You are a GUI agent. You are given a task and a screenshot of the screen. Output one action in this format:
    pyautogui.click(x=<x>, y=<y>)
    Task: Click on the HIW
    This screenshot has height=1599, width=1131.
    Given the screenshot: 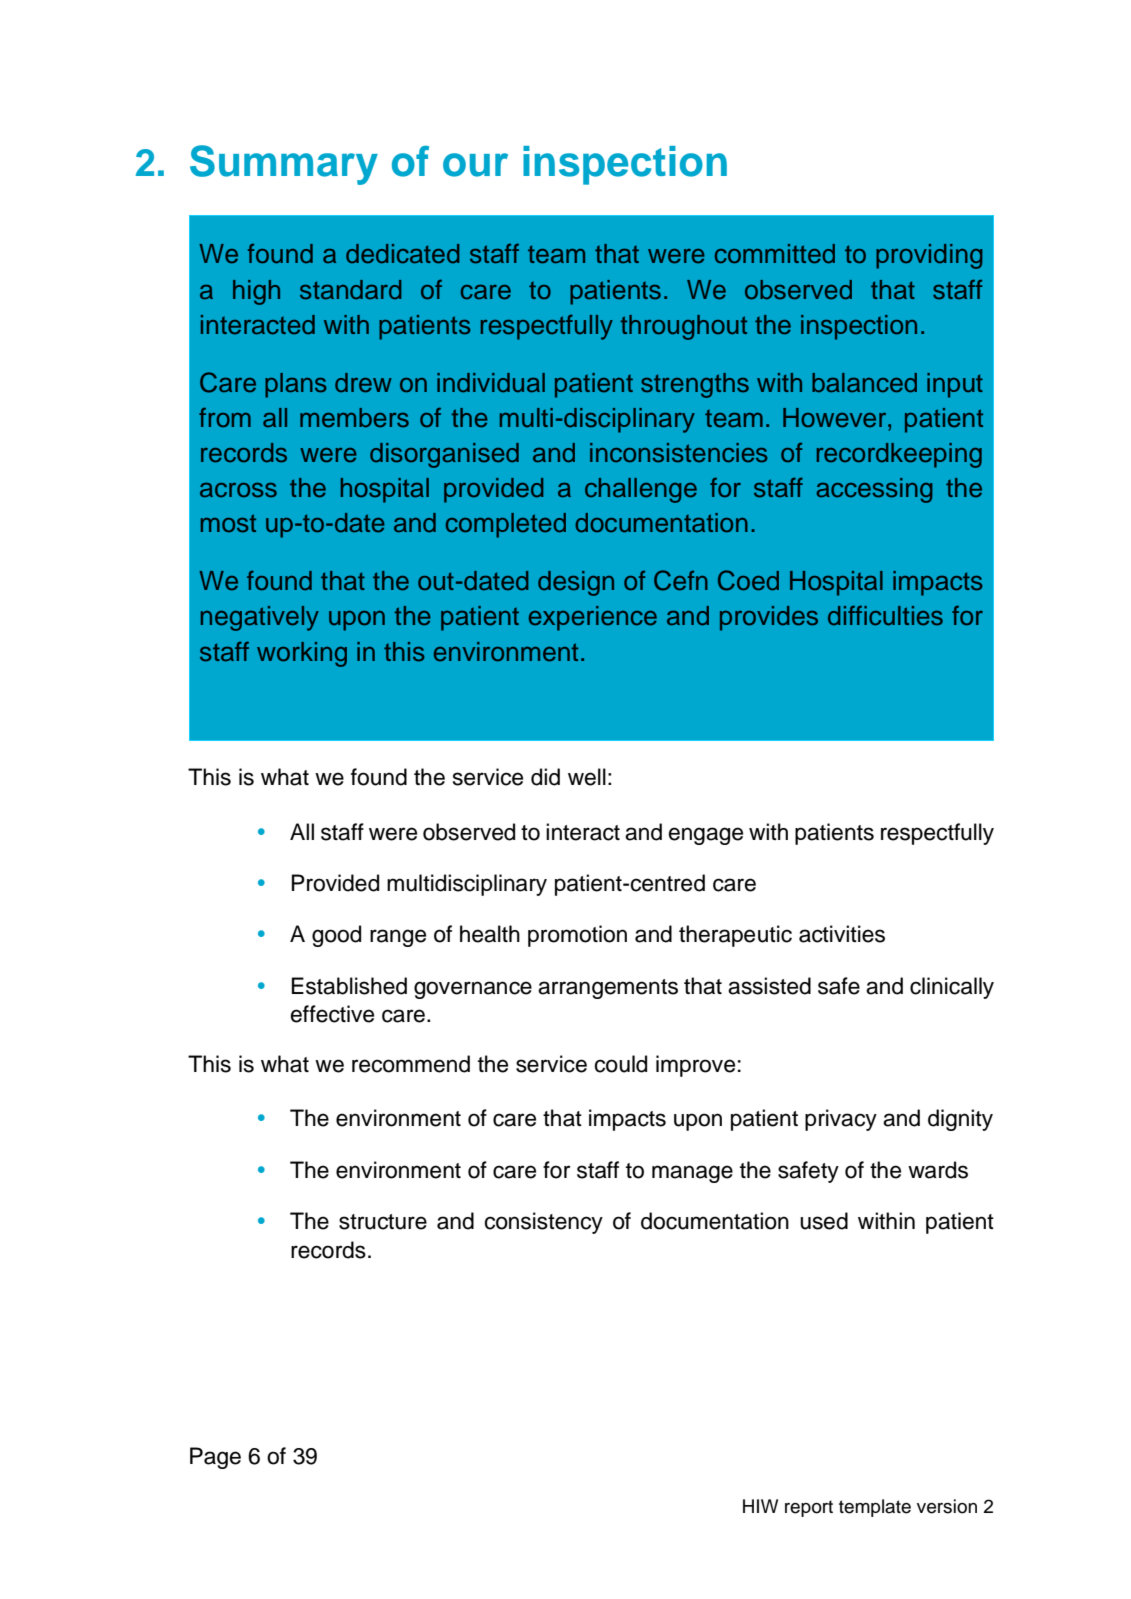 What is the action you would take?
    pyautogui.click(x=760, y=1506)
